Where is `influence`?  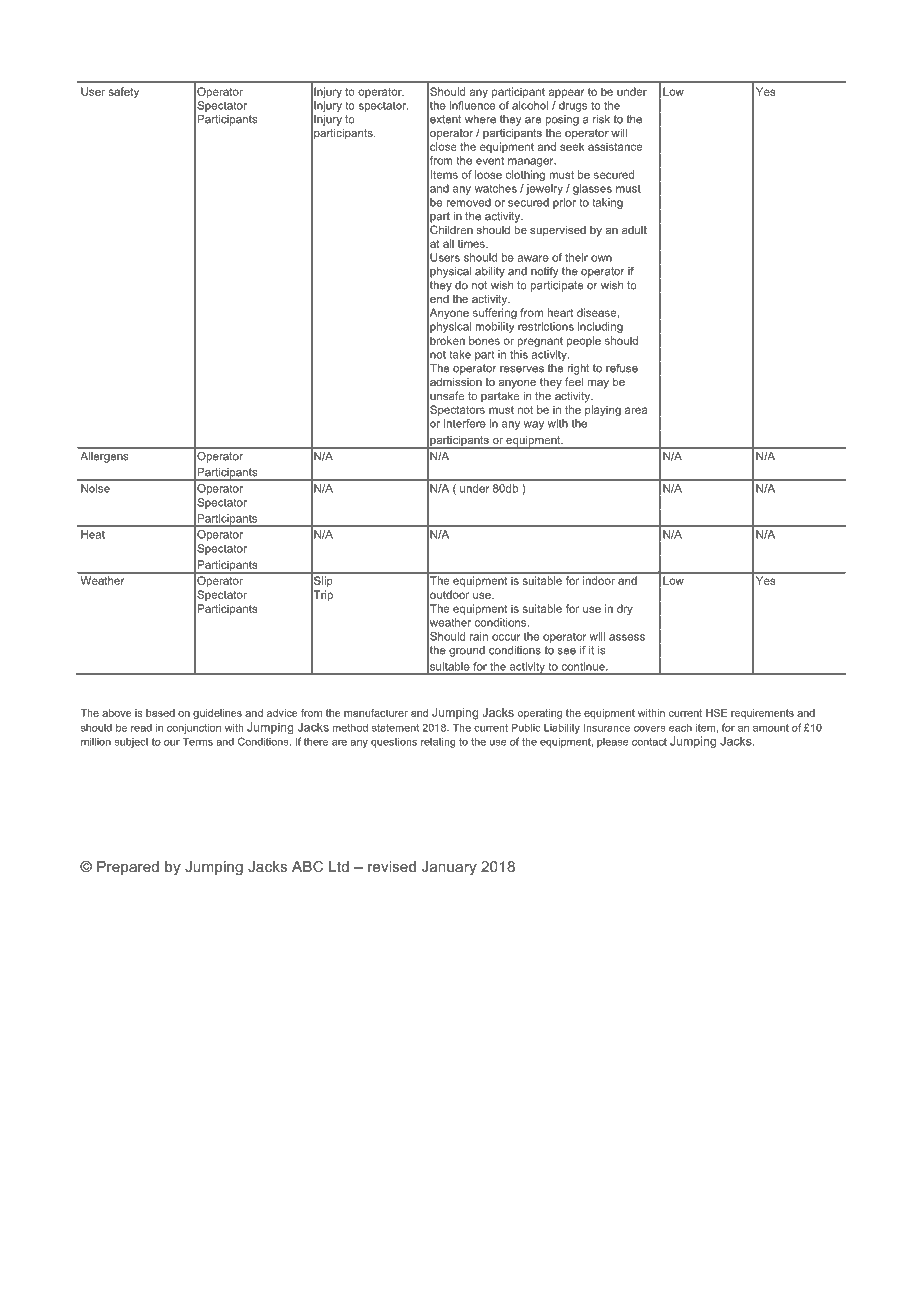
influence is located at coordinates (472, 105).
